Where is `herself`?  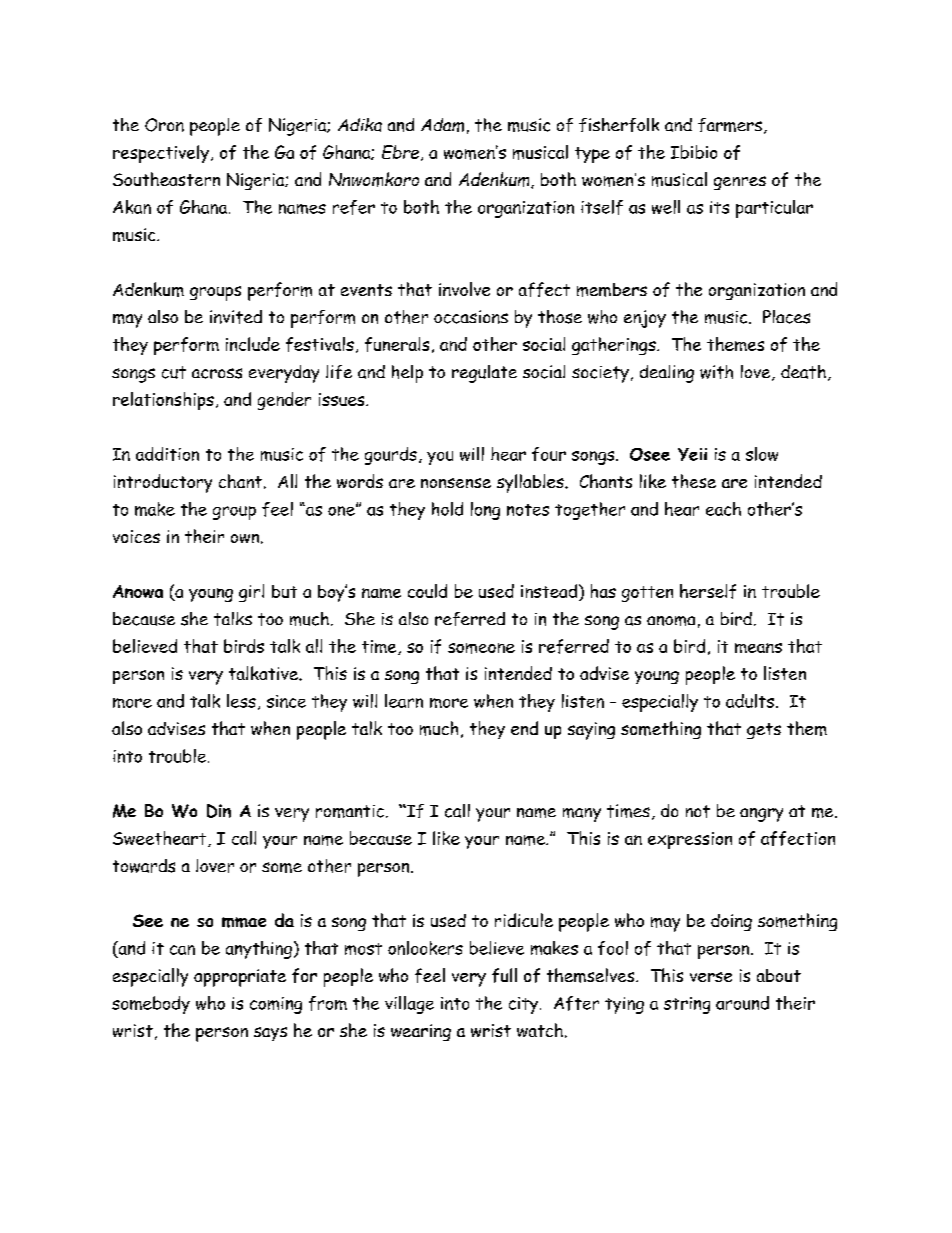 herself is located at coordinates (708, 591).
